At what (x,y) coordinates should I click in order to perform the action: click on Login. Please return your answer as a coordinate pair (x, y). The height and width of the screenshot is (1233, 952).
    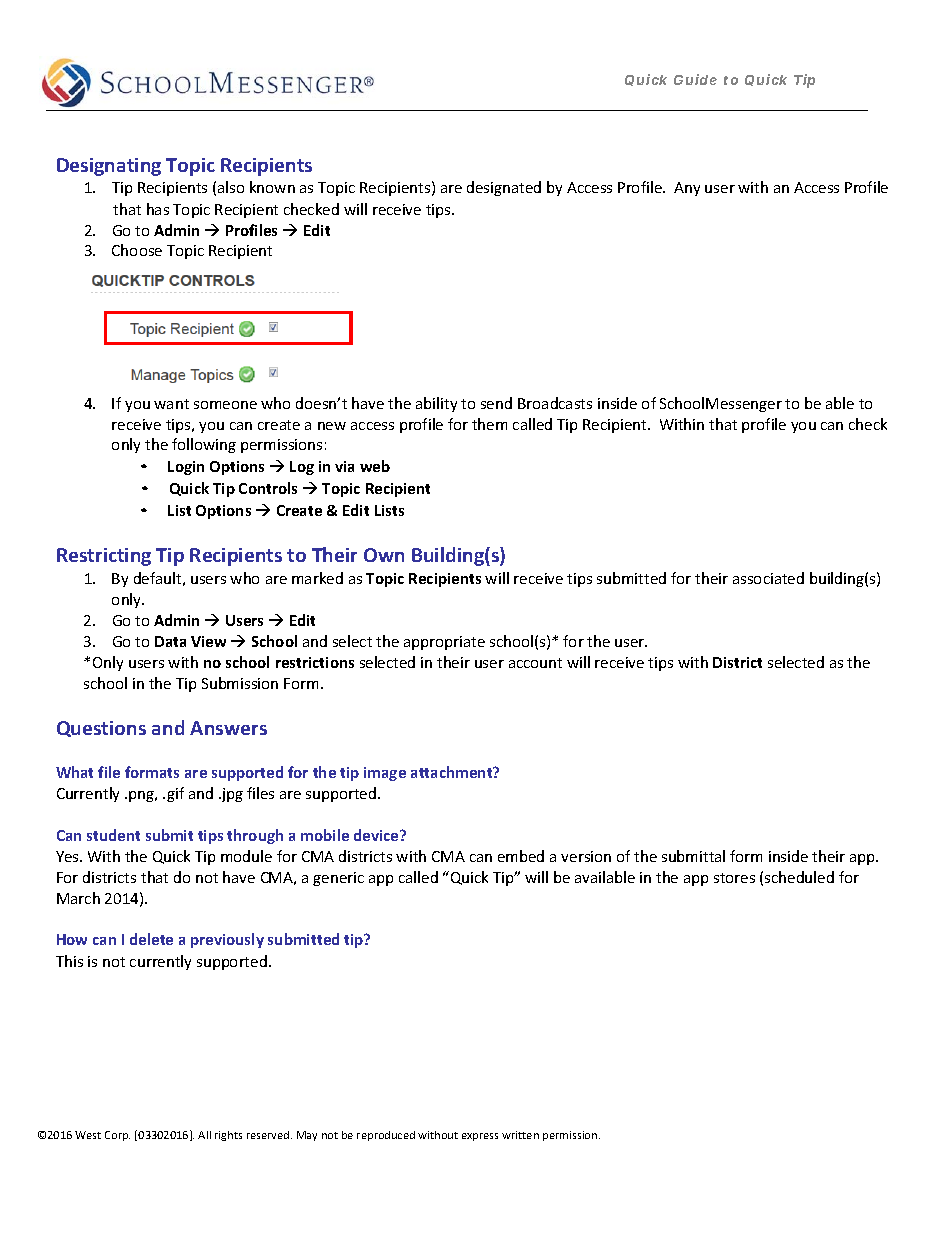
    Looking at the image, I should click on (186, 468).
